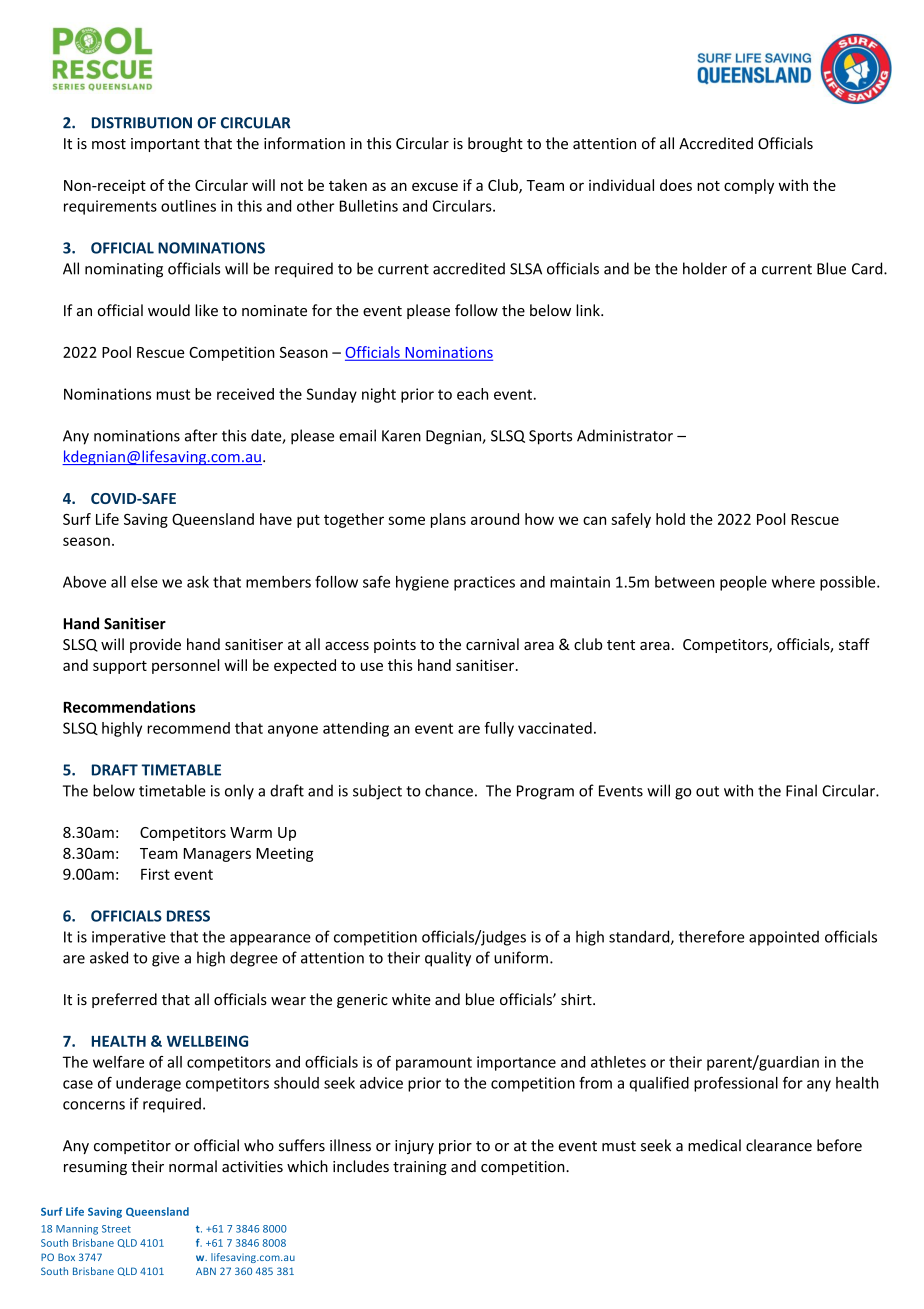  Describe the element at coordinates (116, 1229) in the page. I see `Street` at that location.
